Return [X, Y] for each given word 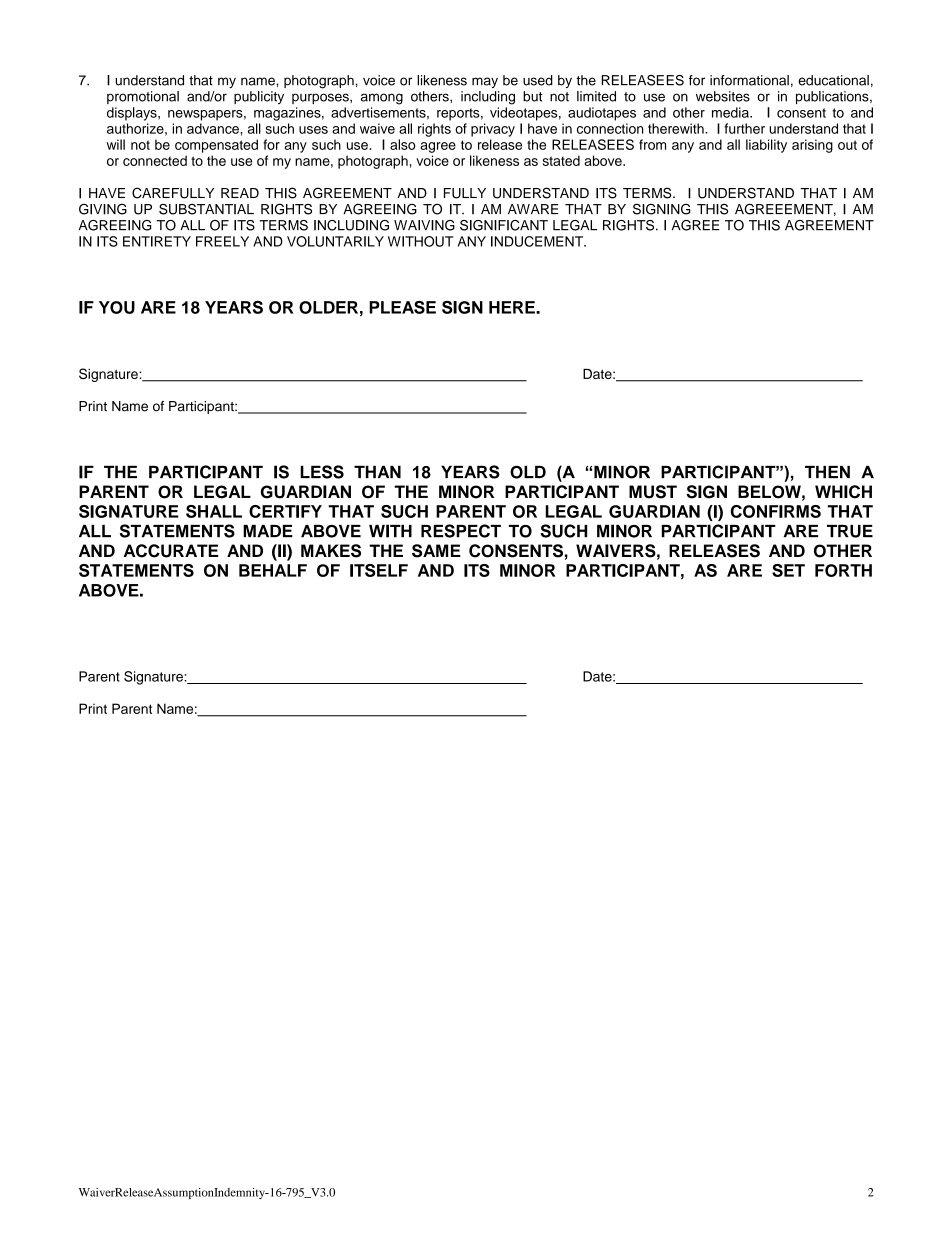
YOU [117, 307]
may [485, 82]
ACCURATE [171, 551]
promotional [143, 97]
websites [723, 96]
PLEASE [402, 307]
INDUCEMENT [538, 241]
